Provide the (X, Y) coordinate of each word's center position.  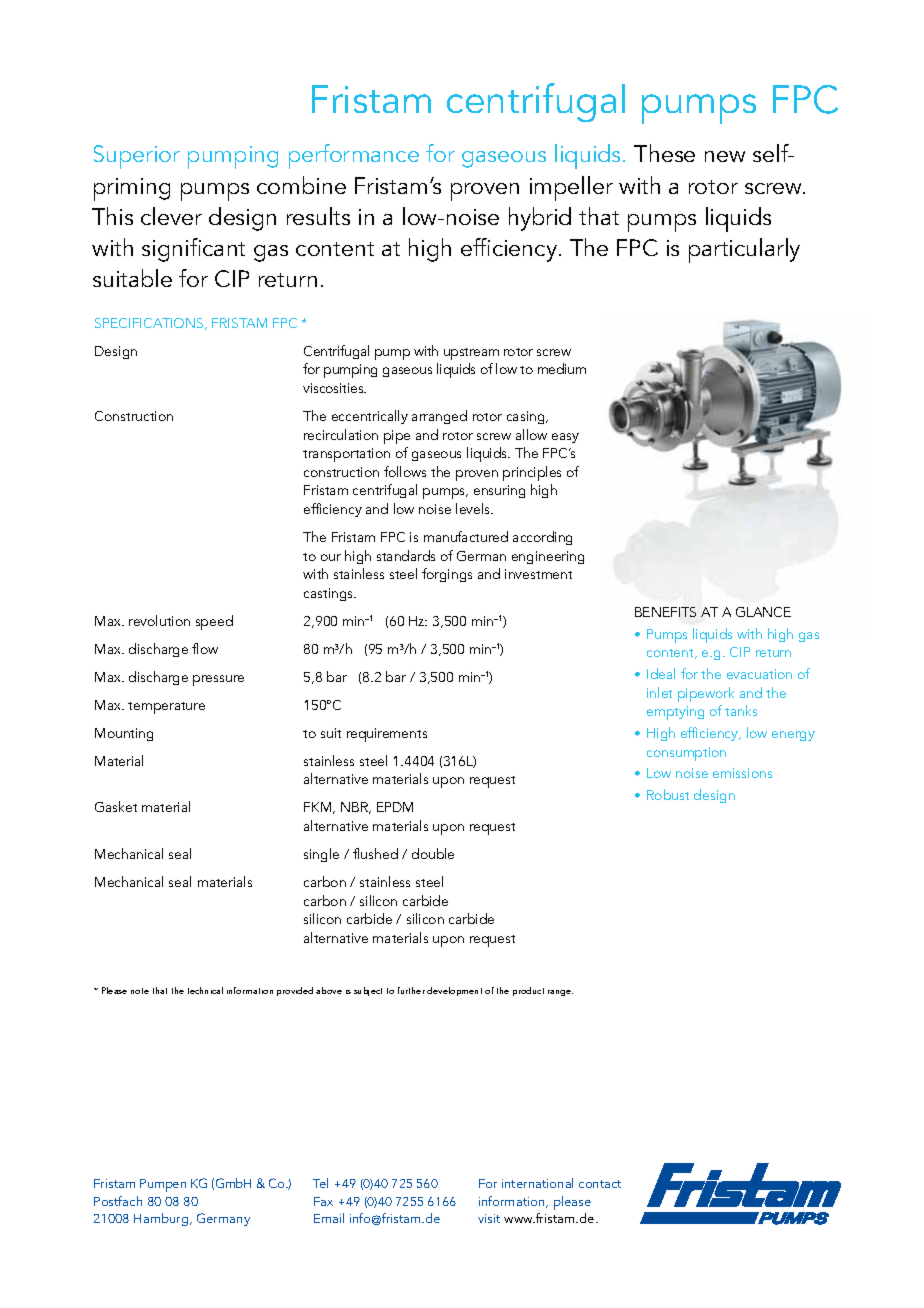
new (725, 156)
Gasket (116, 806)
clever (171, 216)
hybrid (540, 219)
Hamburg (162, 1219)
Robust (668, 794)
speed (214, 622)
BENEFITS (665, 612)
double (433, 853)
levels (474, 508)
